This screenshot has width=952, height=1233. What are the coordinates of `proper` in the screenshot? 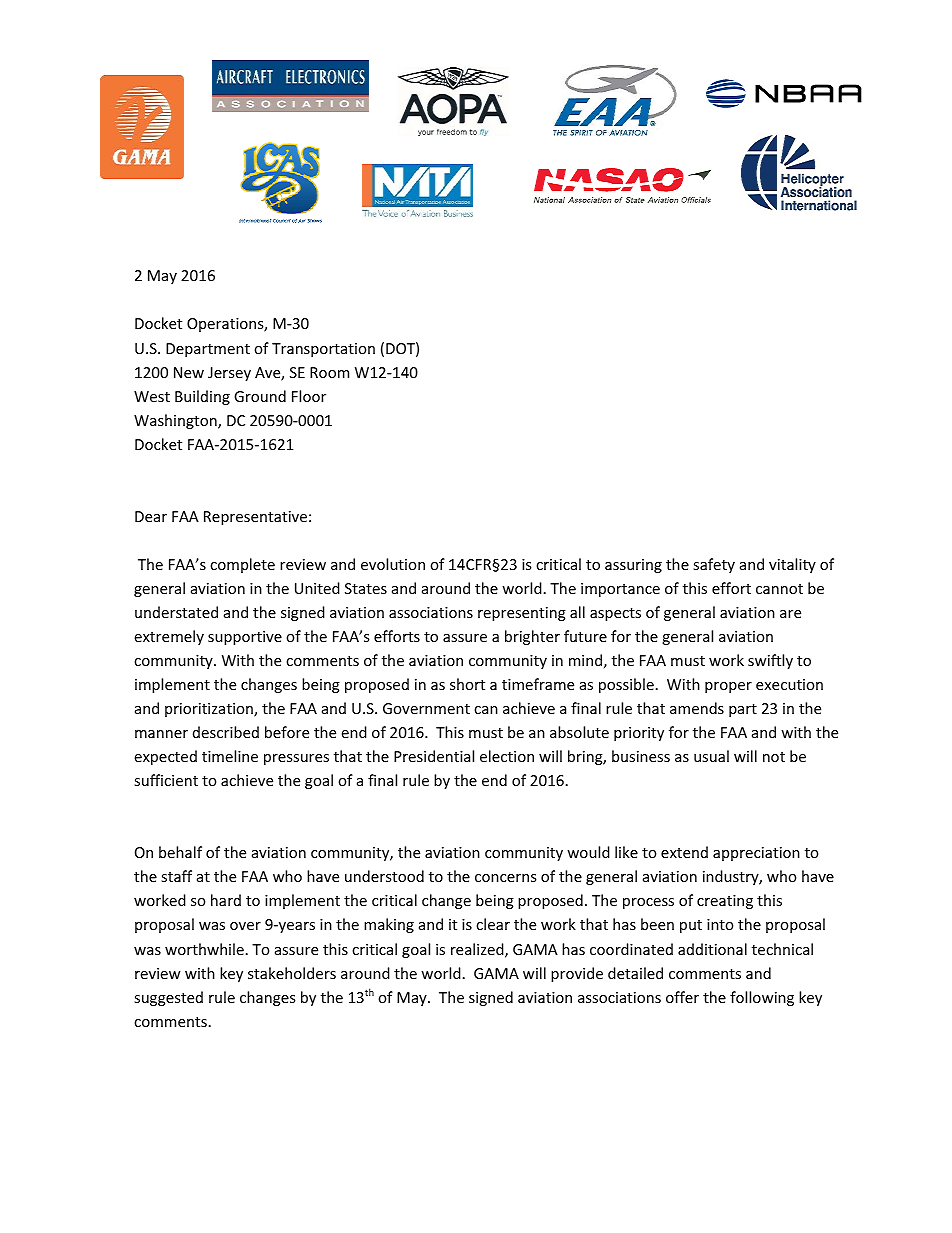 It's located at (728, 687).
